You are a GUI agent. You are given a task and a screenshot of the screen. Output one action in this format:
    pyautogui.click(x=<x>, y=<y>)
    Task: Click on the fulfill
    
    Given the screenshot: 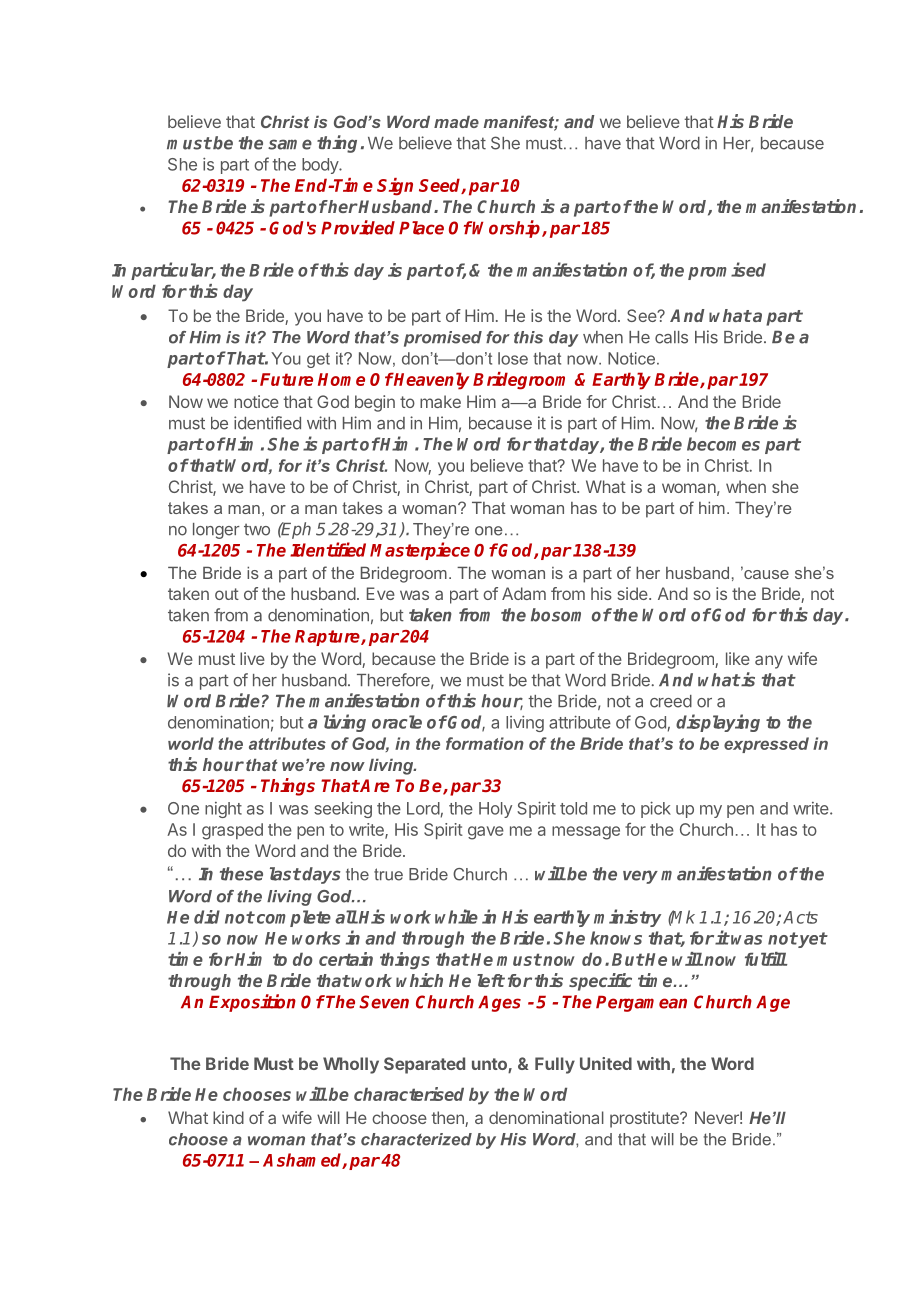 What is the action you would take?
    pyautogui.click(x=766, y=959)
